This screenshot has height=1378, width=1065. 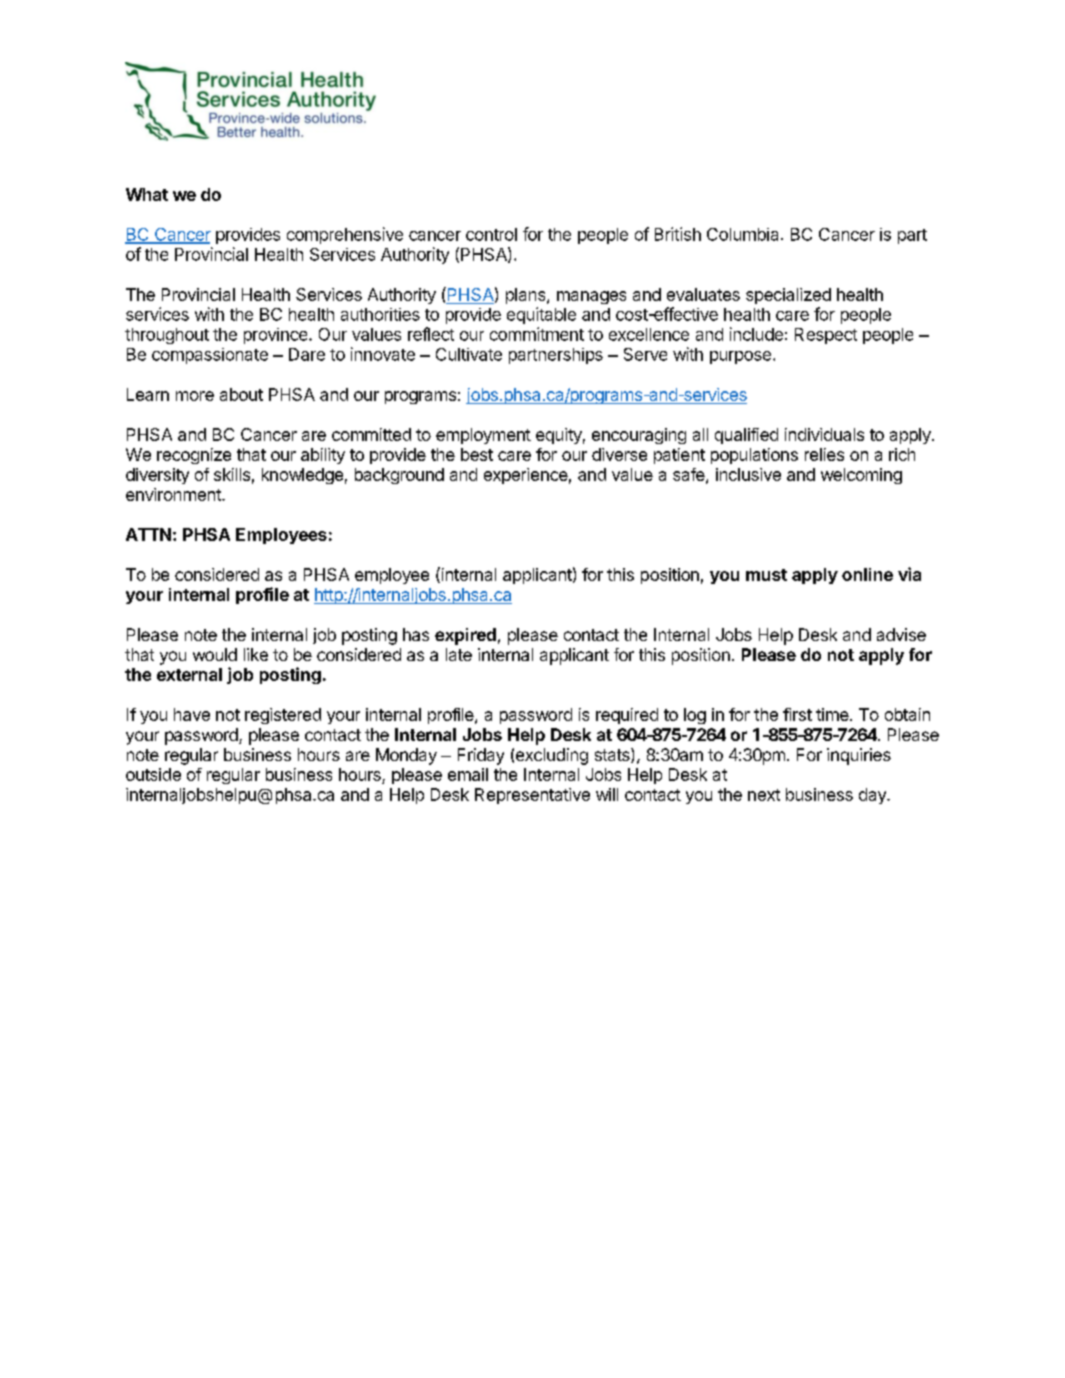 What do you see at coordinates (491, 234) in the screenshot?
I see `control` at bounding box center [491, 234].
